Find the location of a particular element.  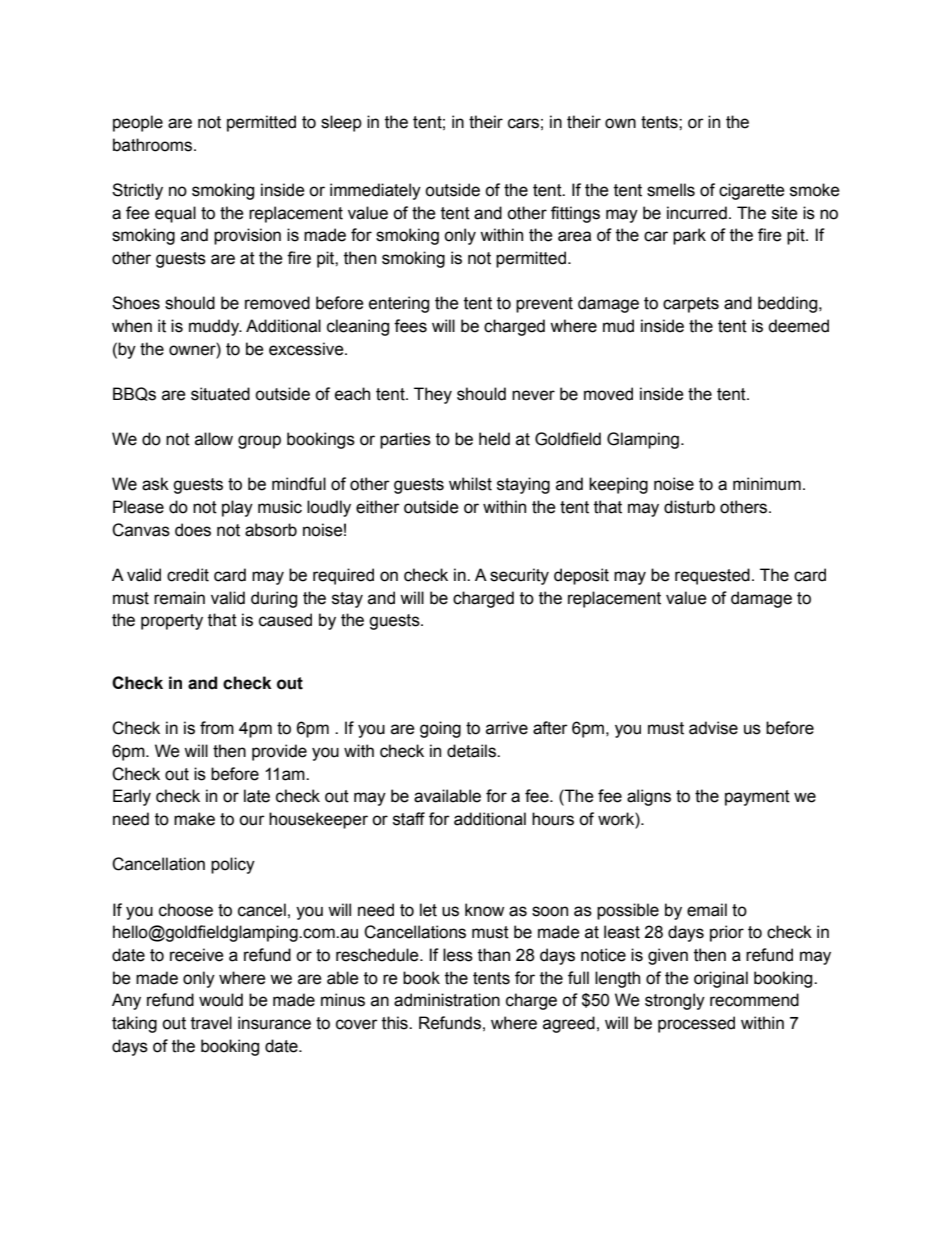

recommend is located at coordinates (754, 1000).
